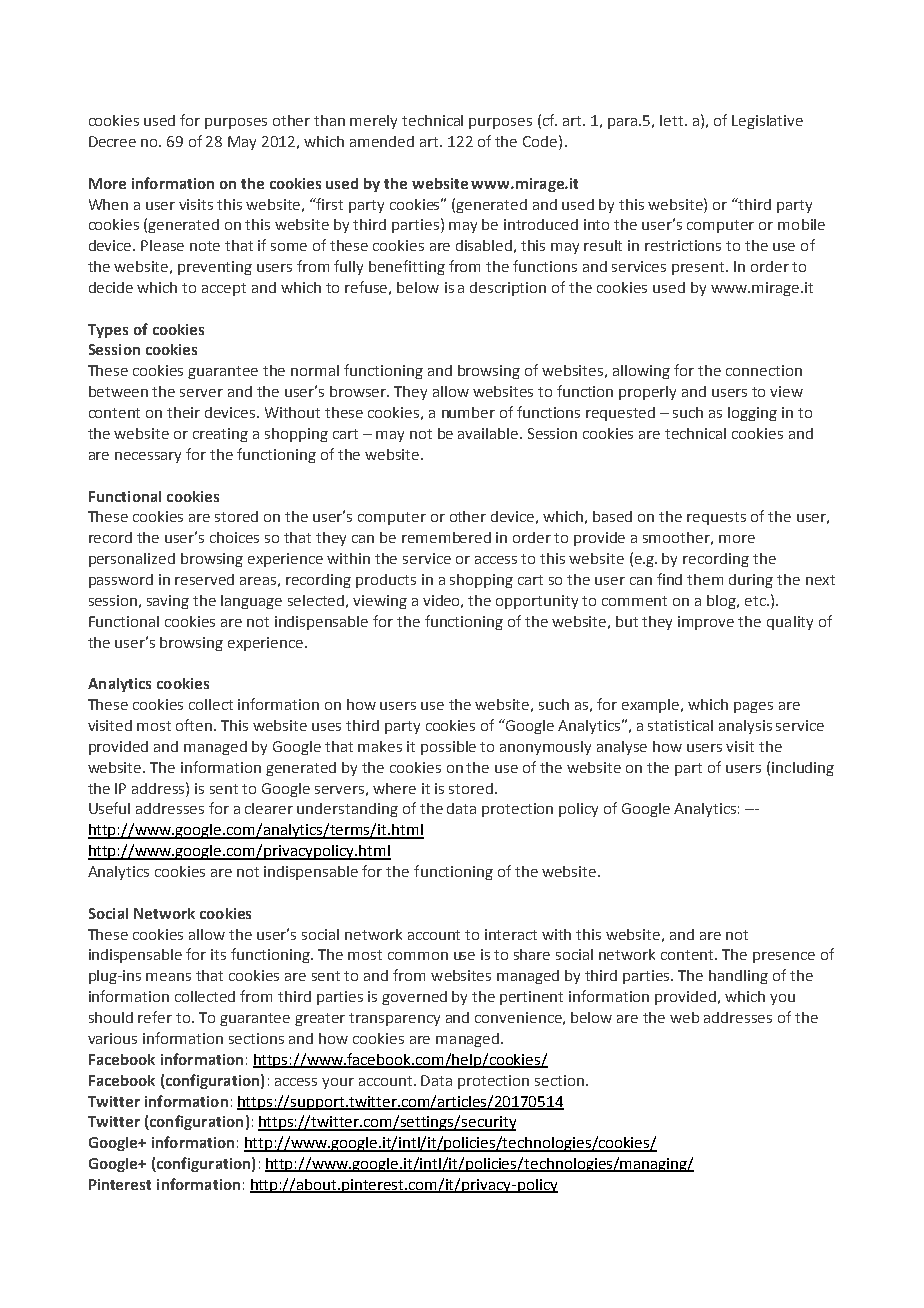 The height and width of the screenshot is (1308, 924). I want to click on refer, so click(155, 1017).
